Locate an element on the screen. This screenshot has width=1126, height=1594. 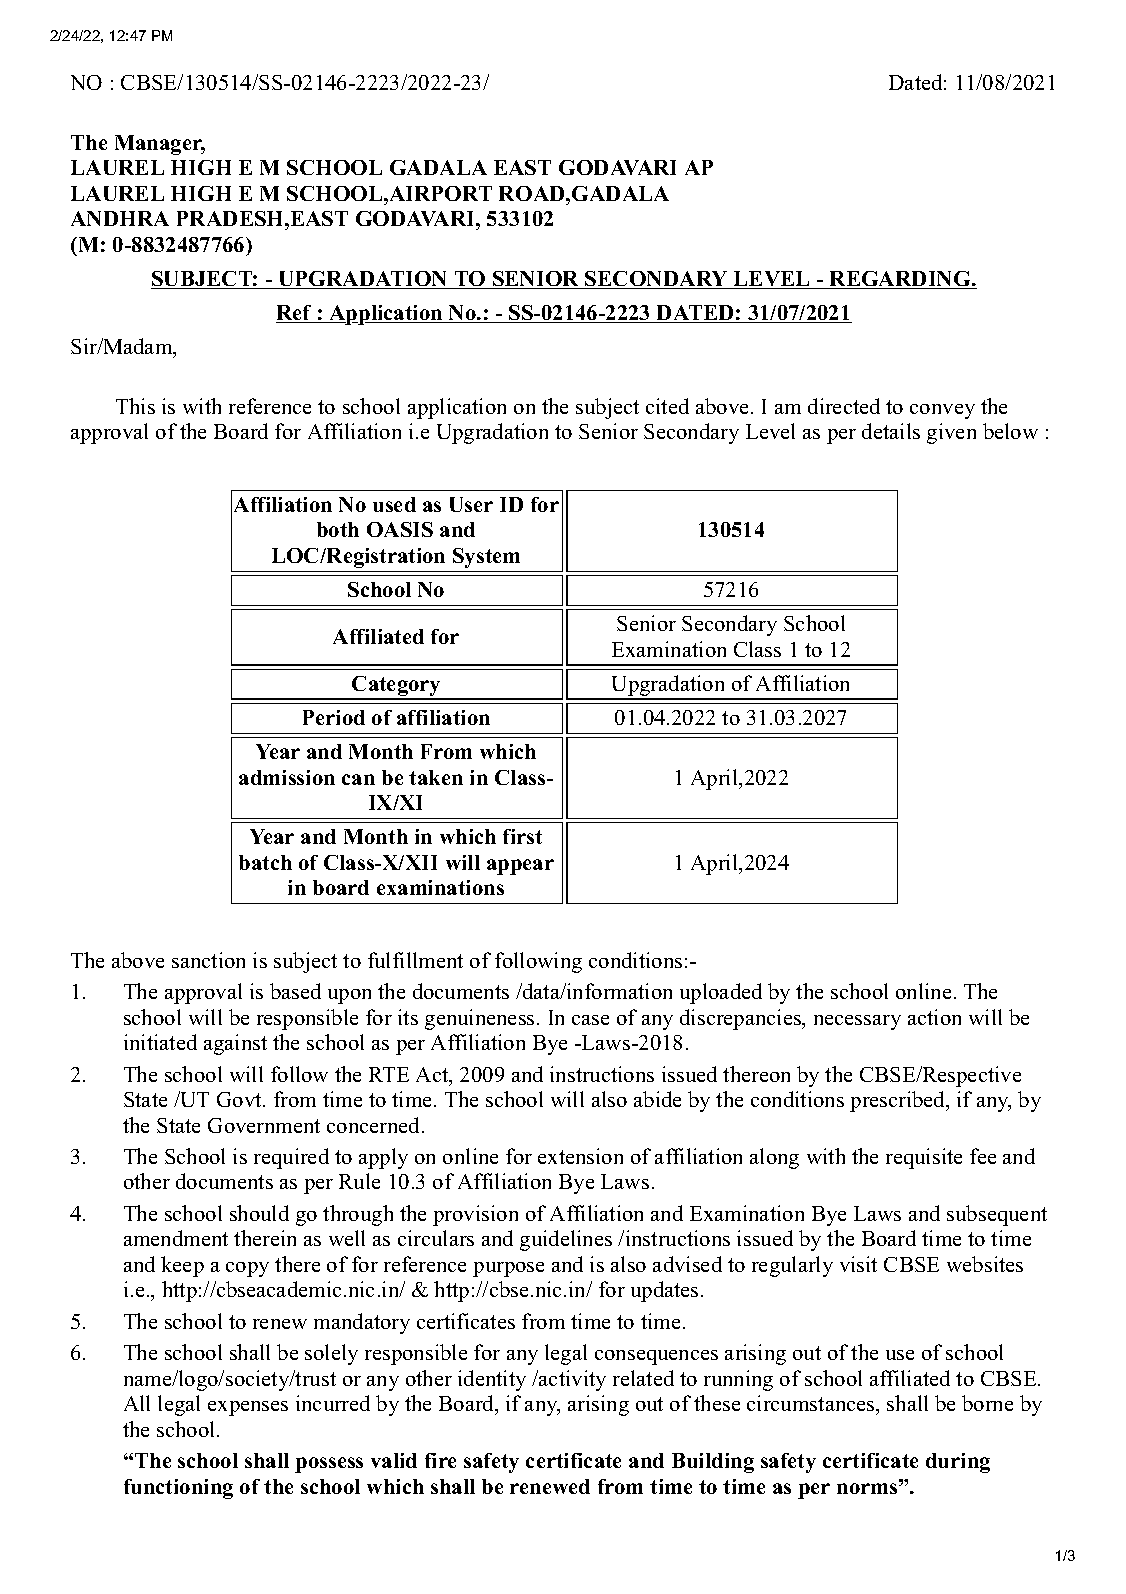
expenses is located at coordinates (248, 1408).
